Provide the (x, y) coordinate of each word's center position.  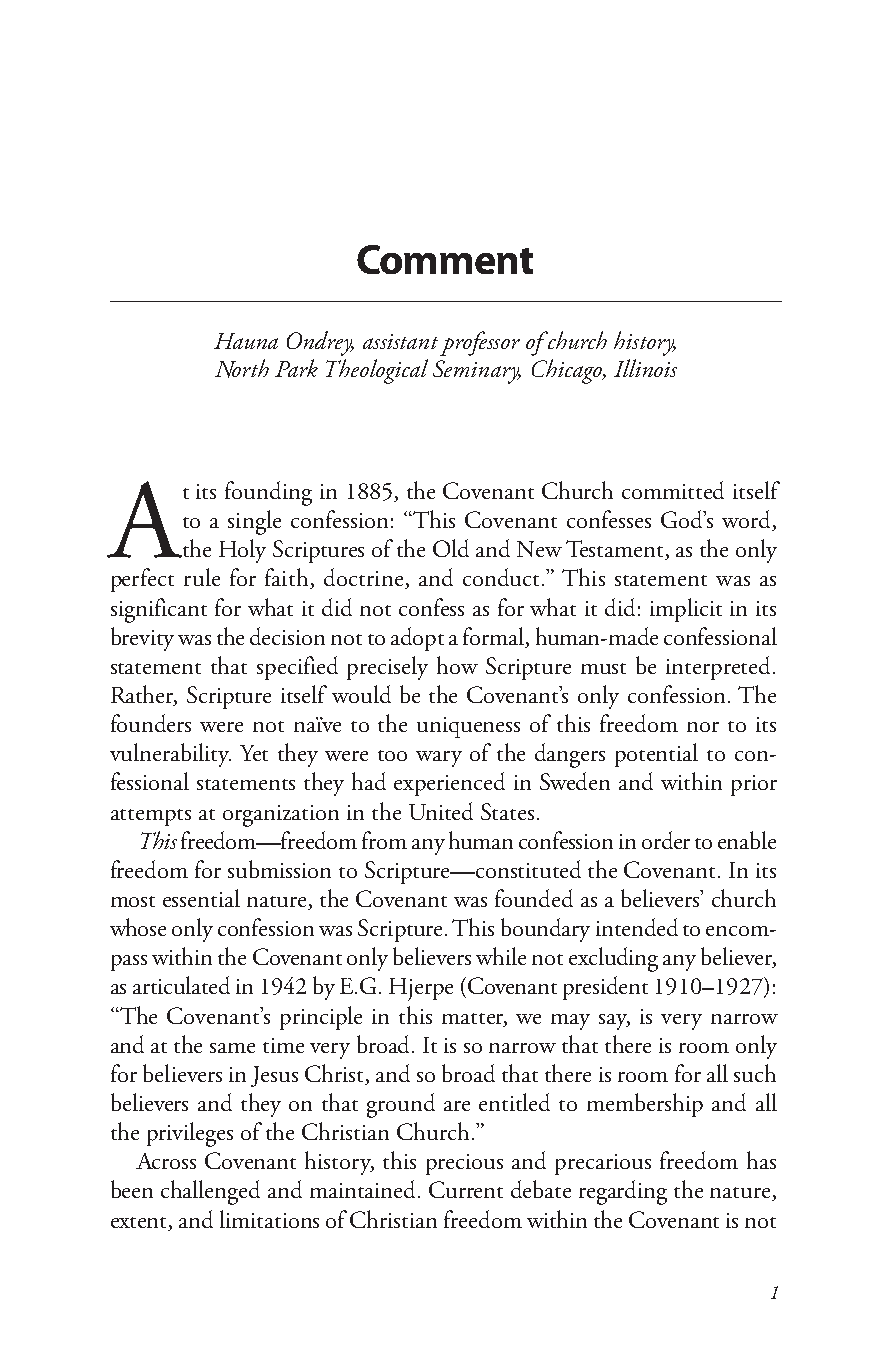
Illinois (645, 368)
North (242, 368)
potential (656, 755)
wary (439, 759)
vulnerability (170, 755)
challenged (210, 1192)
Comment (445, 259)
